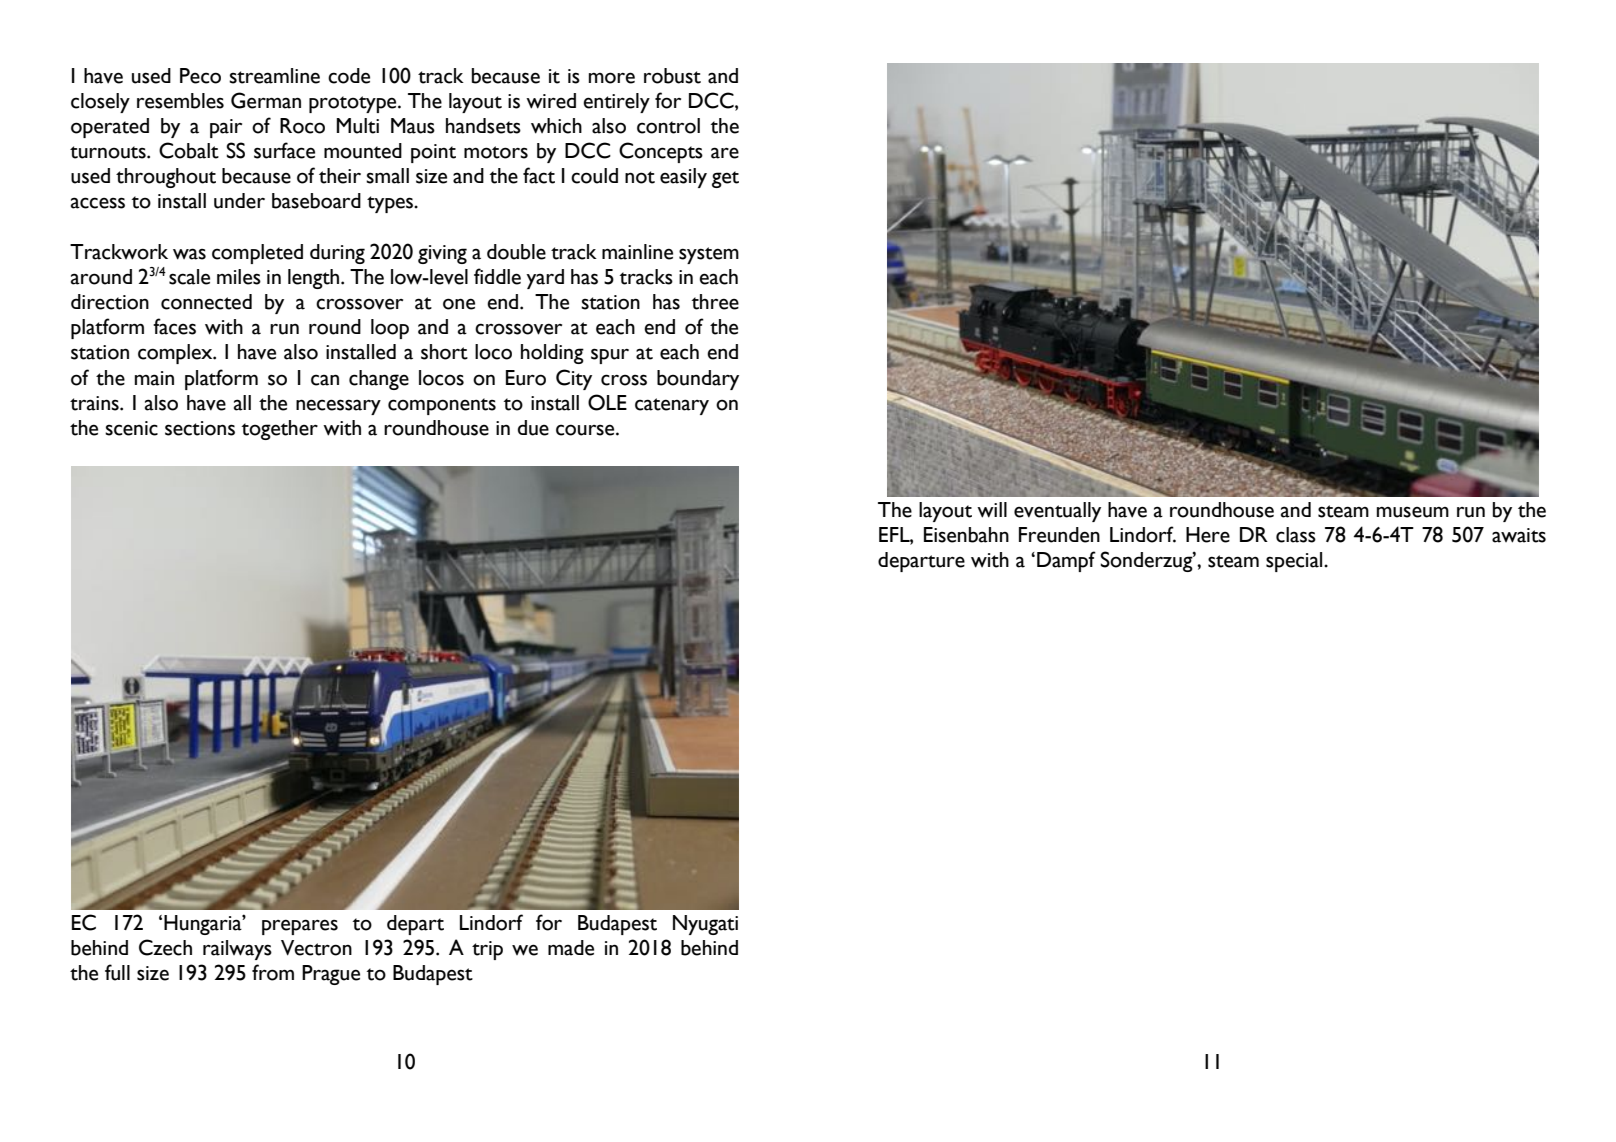 The image size is (1616, 1142). I want to click on railways, so click(237, 950).
